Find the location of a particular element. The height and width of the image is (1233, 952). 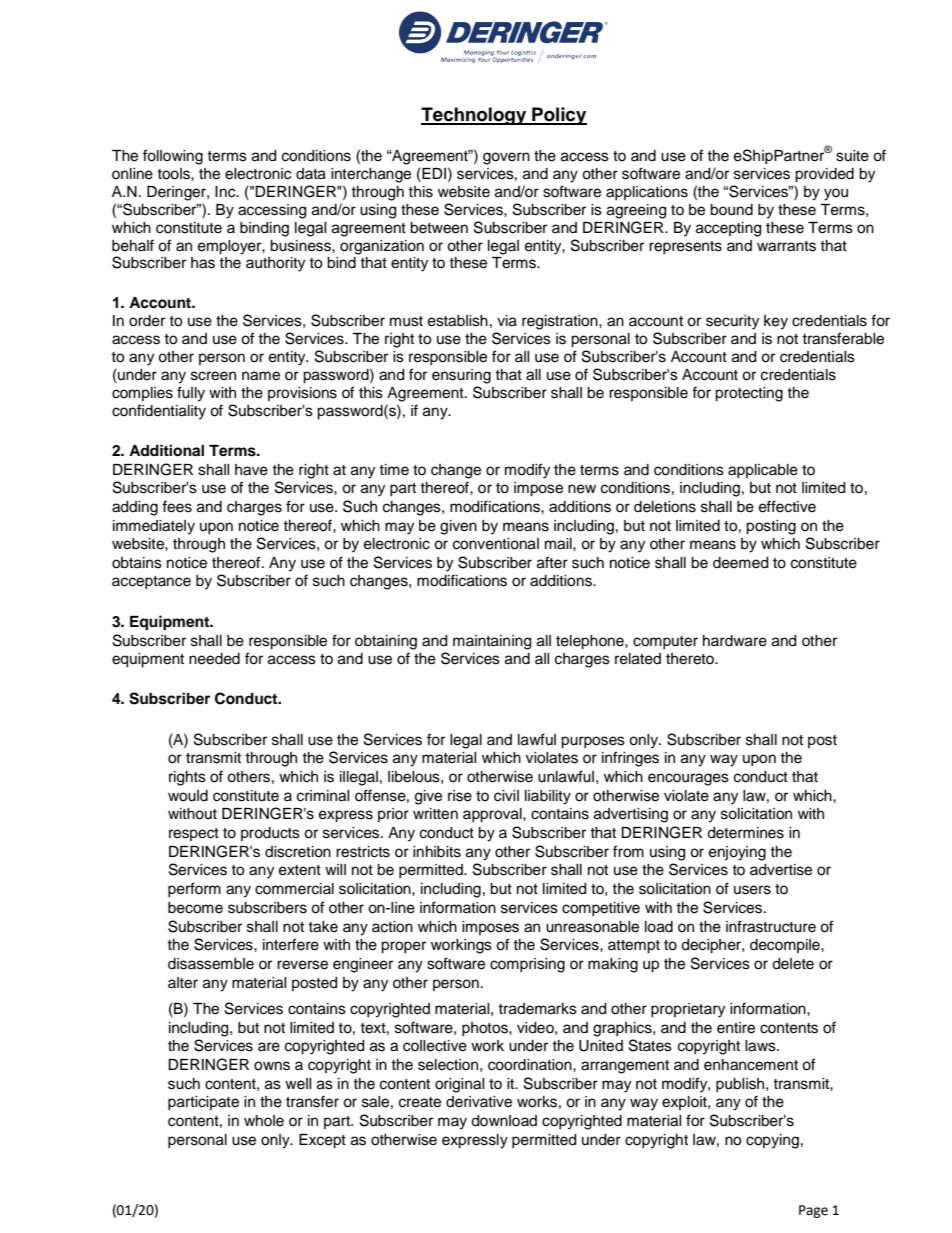

hardware is located at coordinates (735, 641).
